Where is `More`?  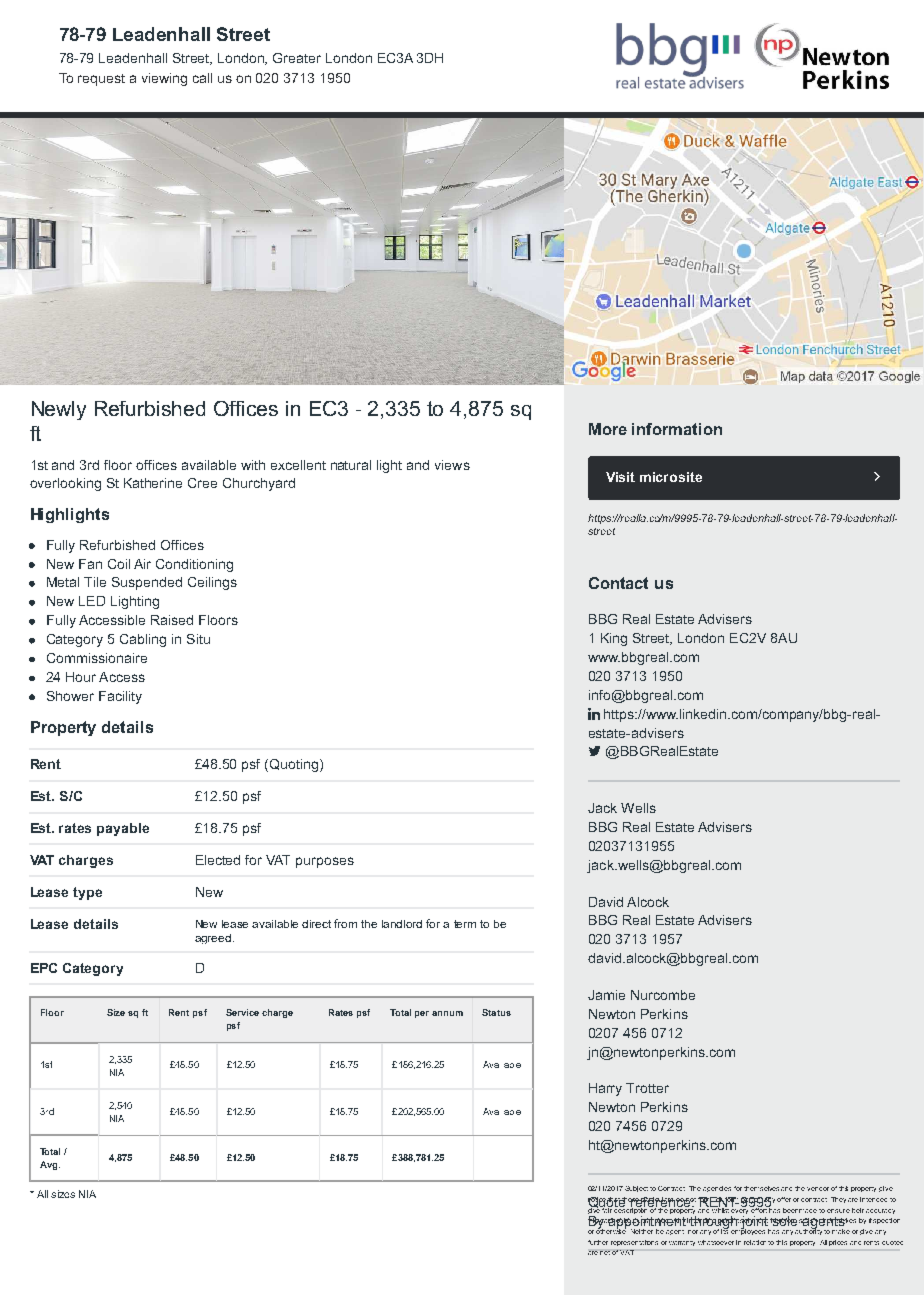 More is located at coordinates (608, 429).
